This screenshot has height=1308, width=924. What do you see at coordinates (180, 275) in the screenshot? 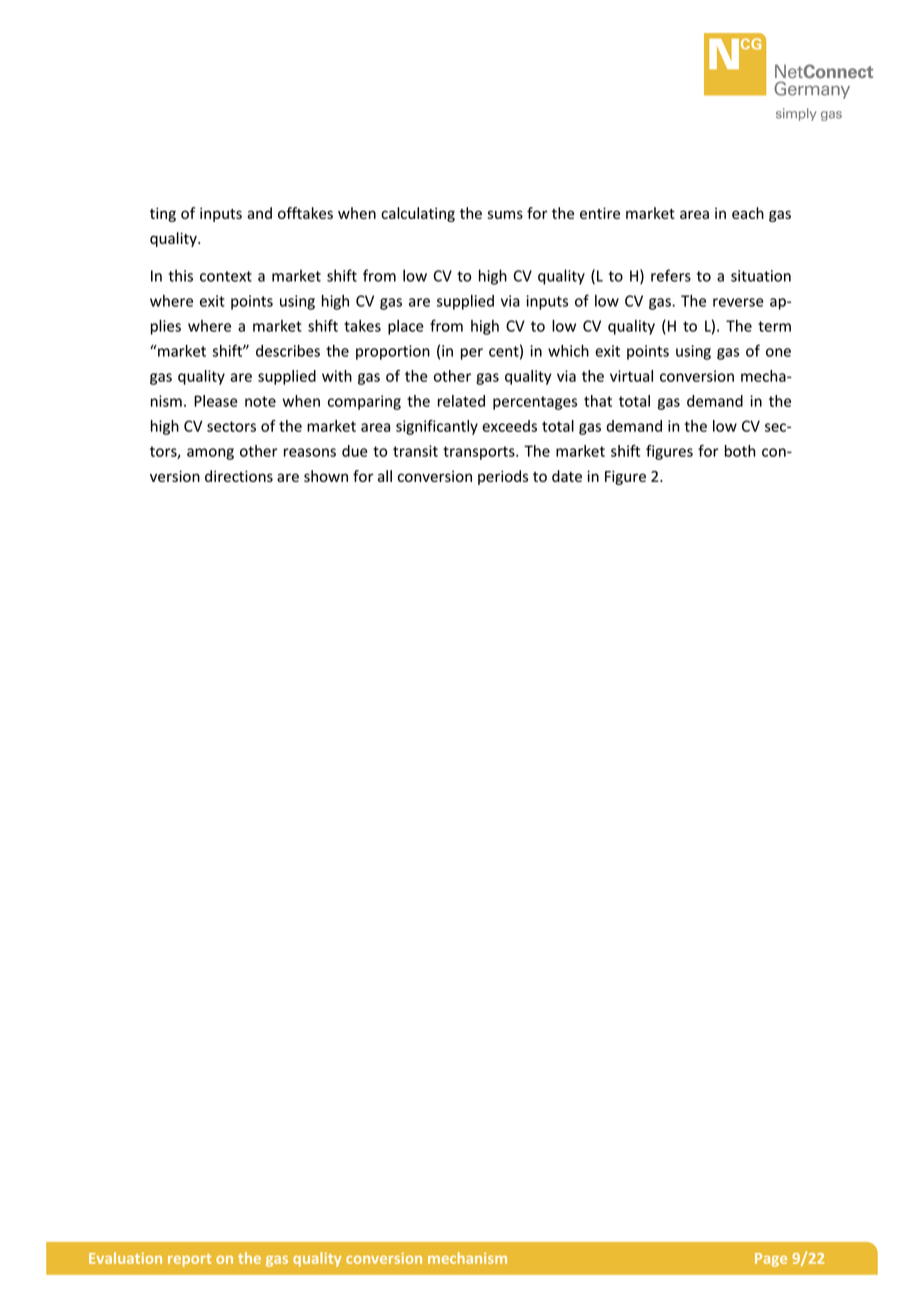
I see `this` at bounding box center [180, 275].
